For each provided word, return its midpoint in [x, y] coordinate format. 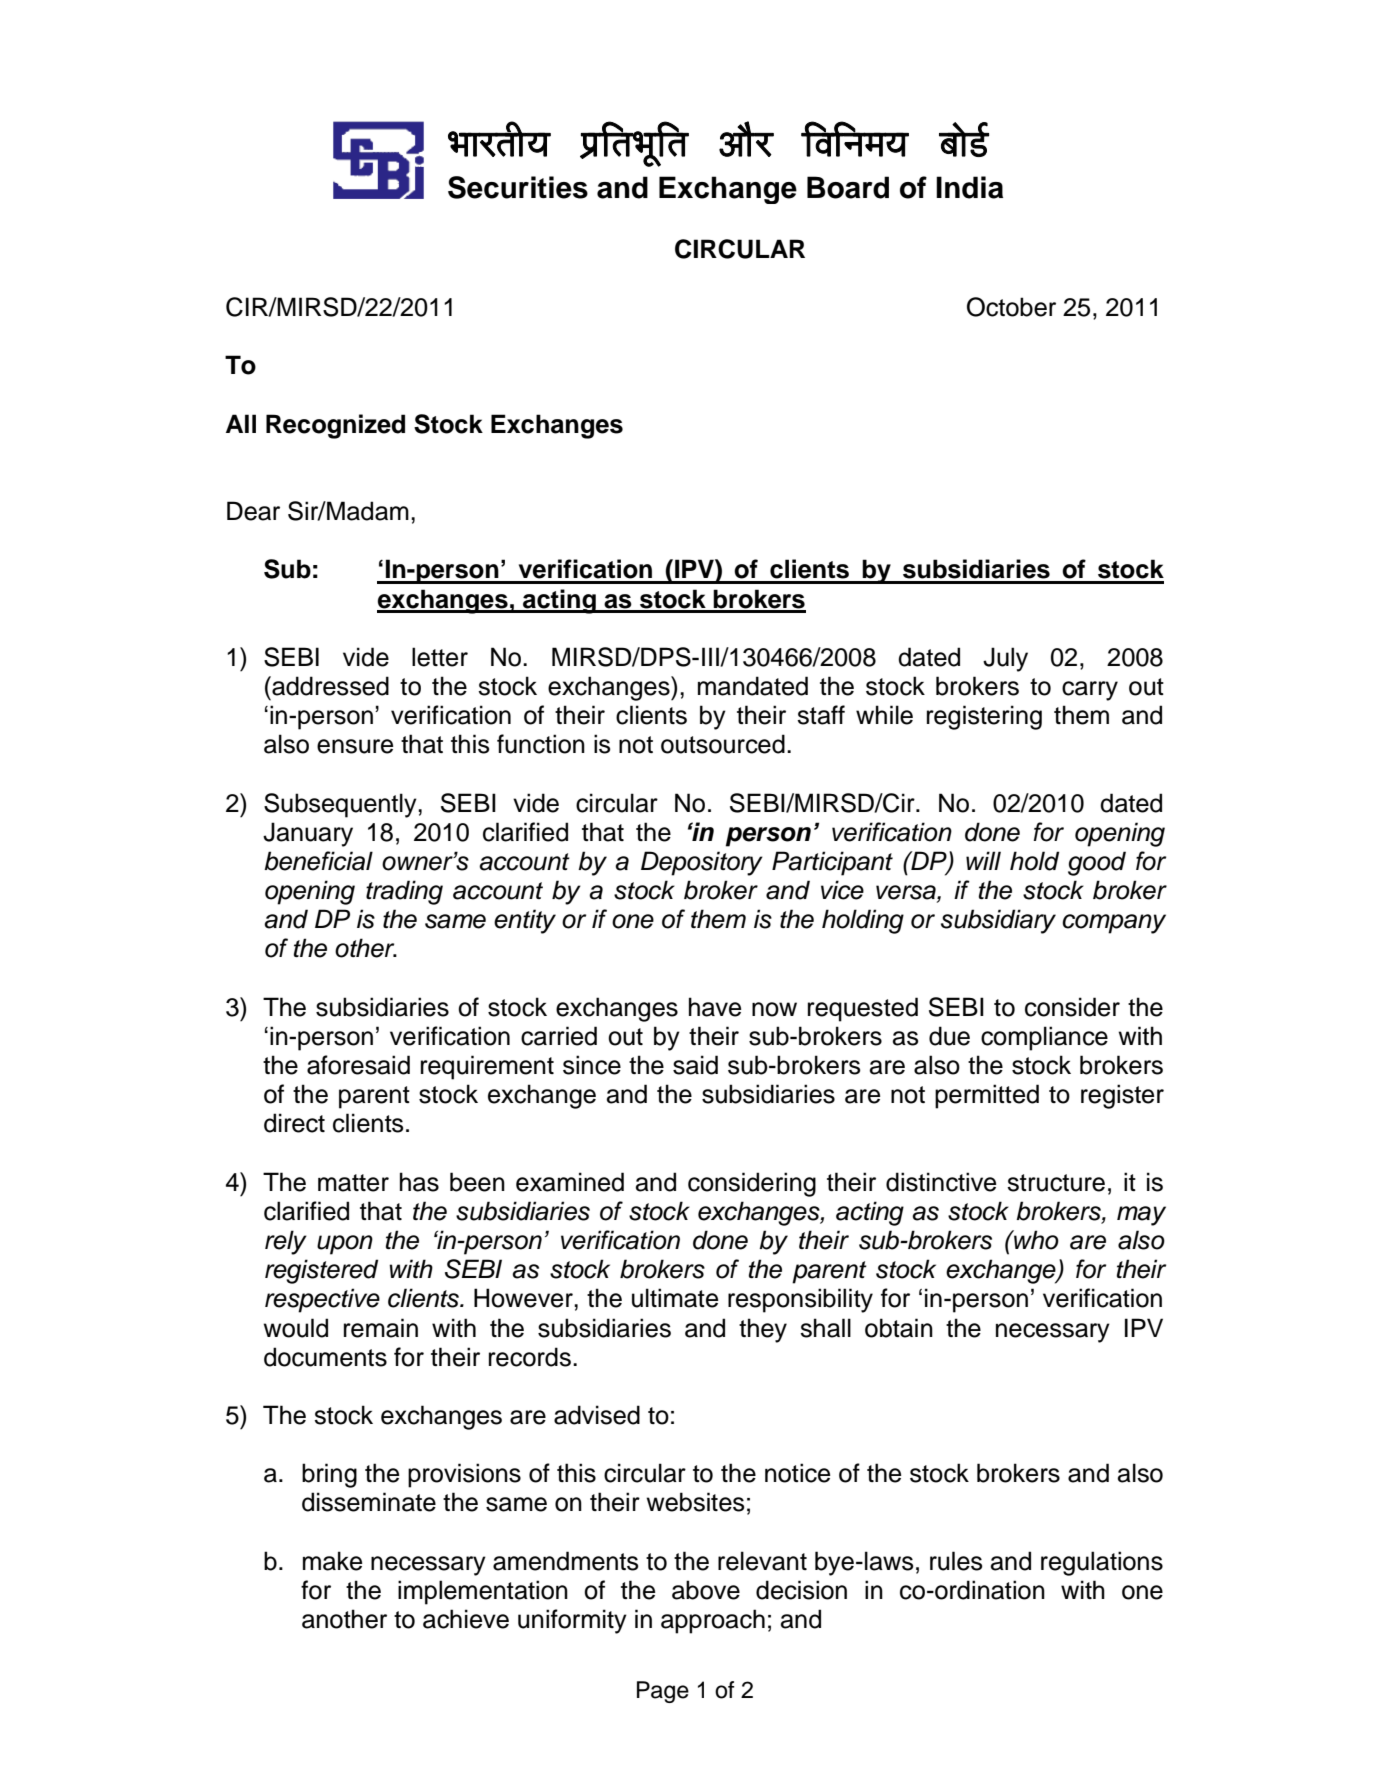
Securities [518, 187]
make [332, 1561]
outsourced [723, 744]
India [969, 187]
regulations [1102, 1563]
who [1035, 1240]
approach [713, 1621]
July [1005, 659]
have [715, 1007]
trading [404, 892]
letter [440, 657]
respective [322, 1300]
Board [848, 187]
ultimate [675, 1298]
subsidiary [998, 921]
